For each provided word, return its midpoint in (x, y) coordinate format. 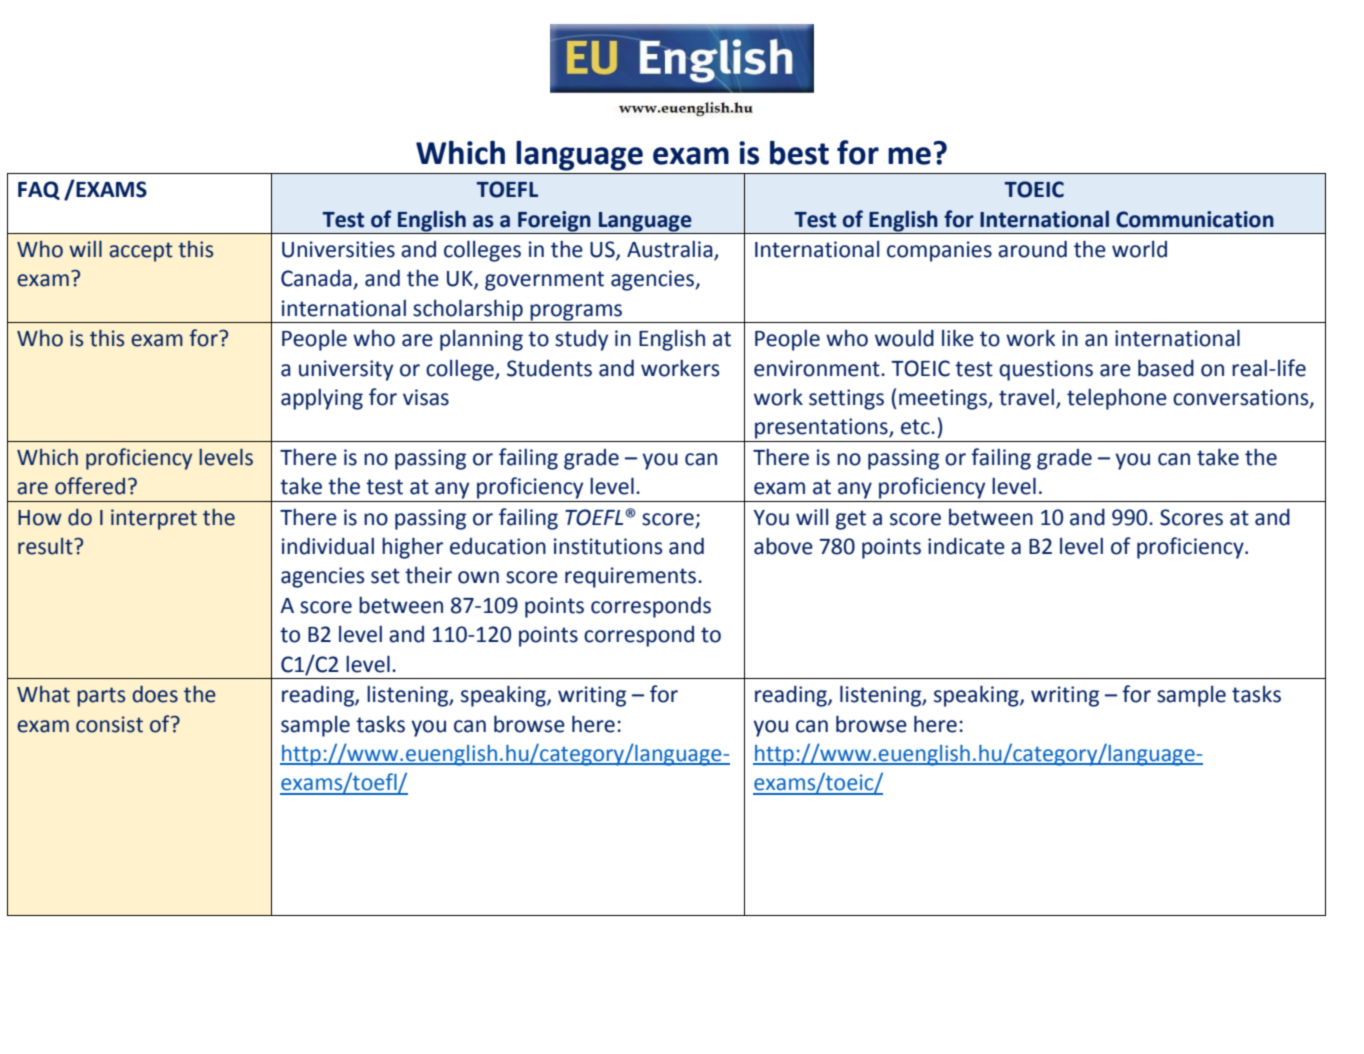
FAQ (39, 190)
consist (109, 724)
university (346, 370)
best (799, 153)
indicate (966, 546)
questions (1046, 370)
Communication (1195, 219)
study (581, 340)
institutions (608, 546)
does (155, 694)
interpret (154, 519)
